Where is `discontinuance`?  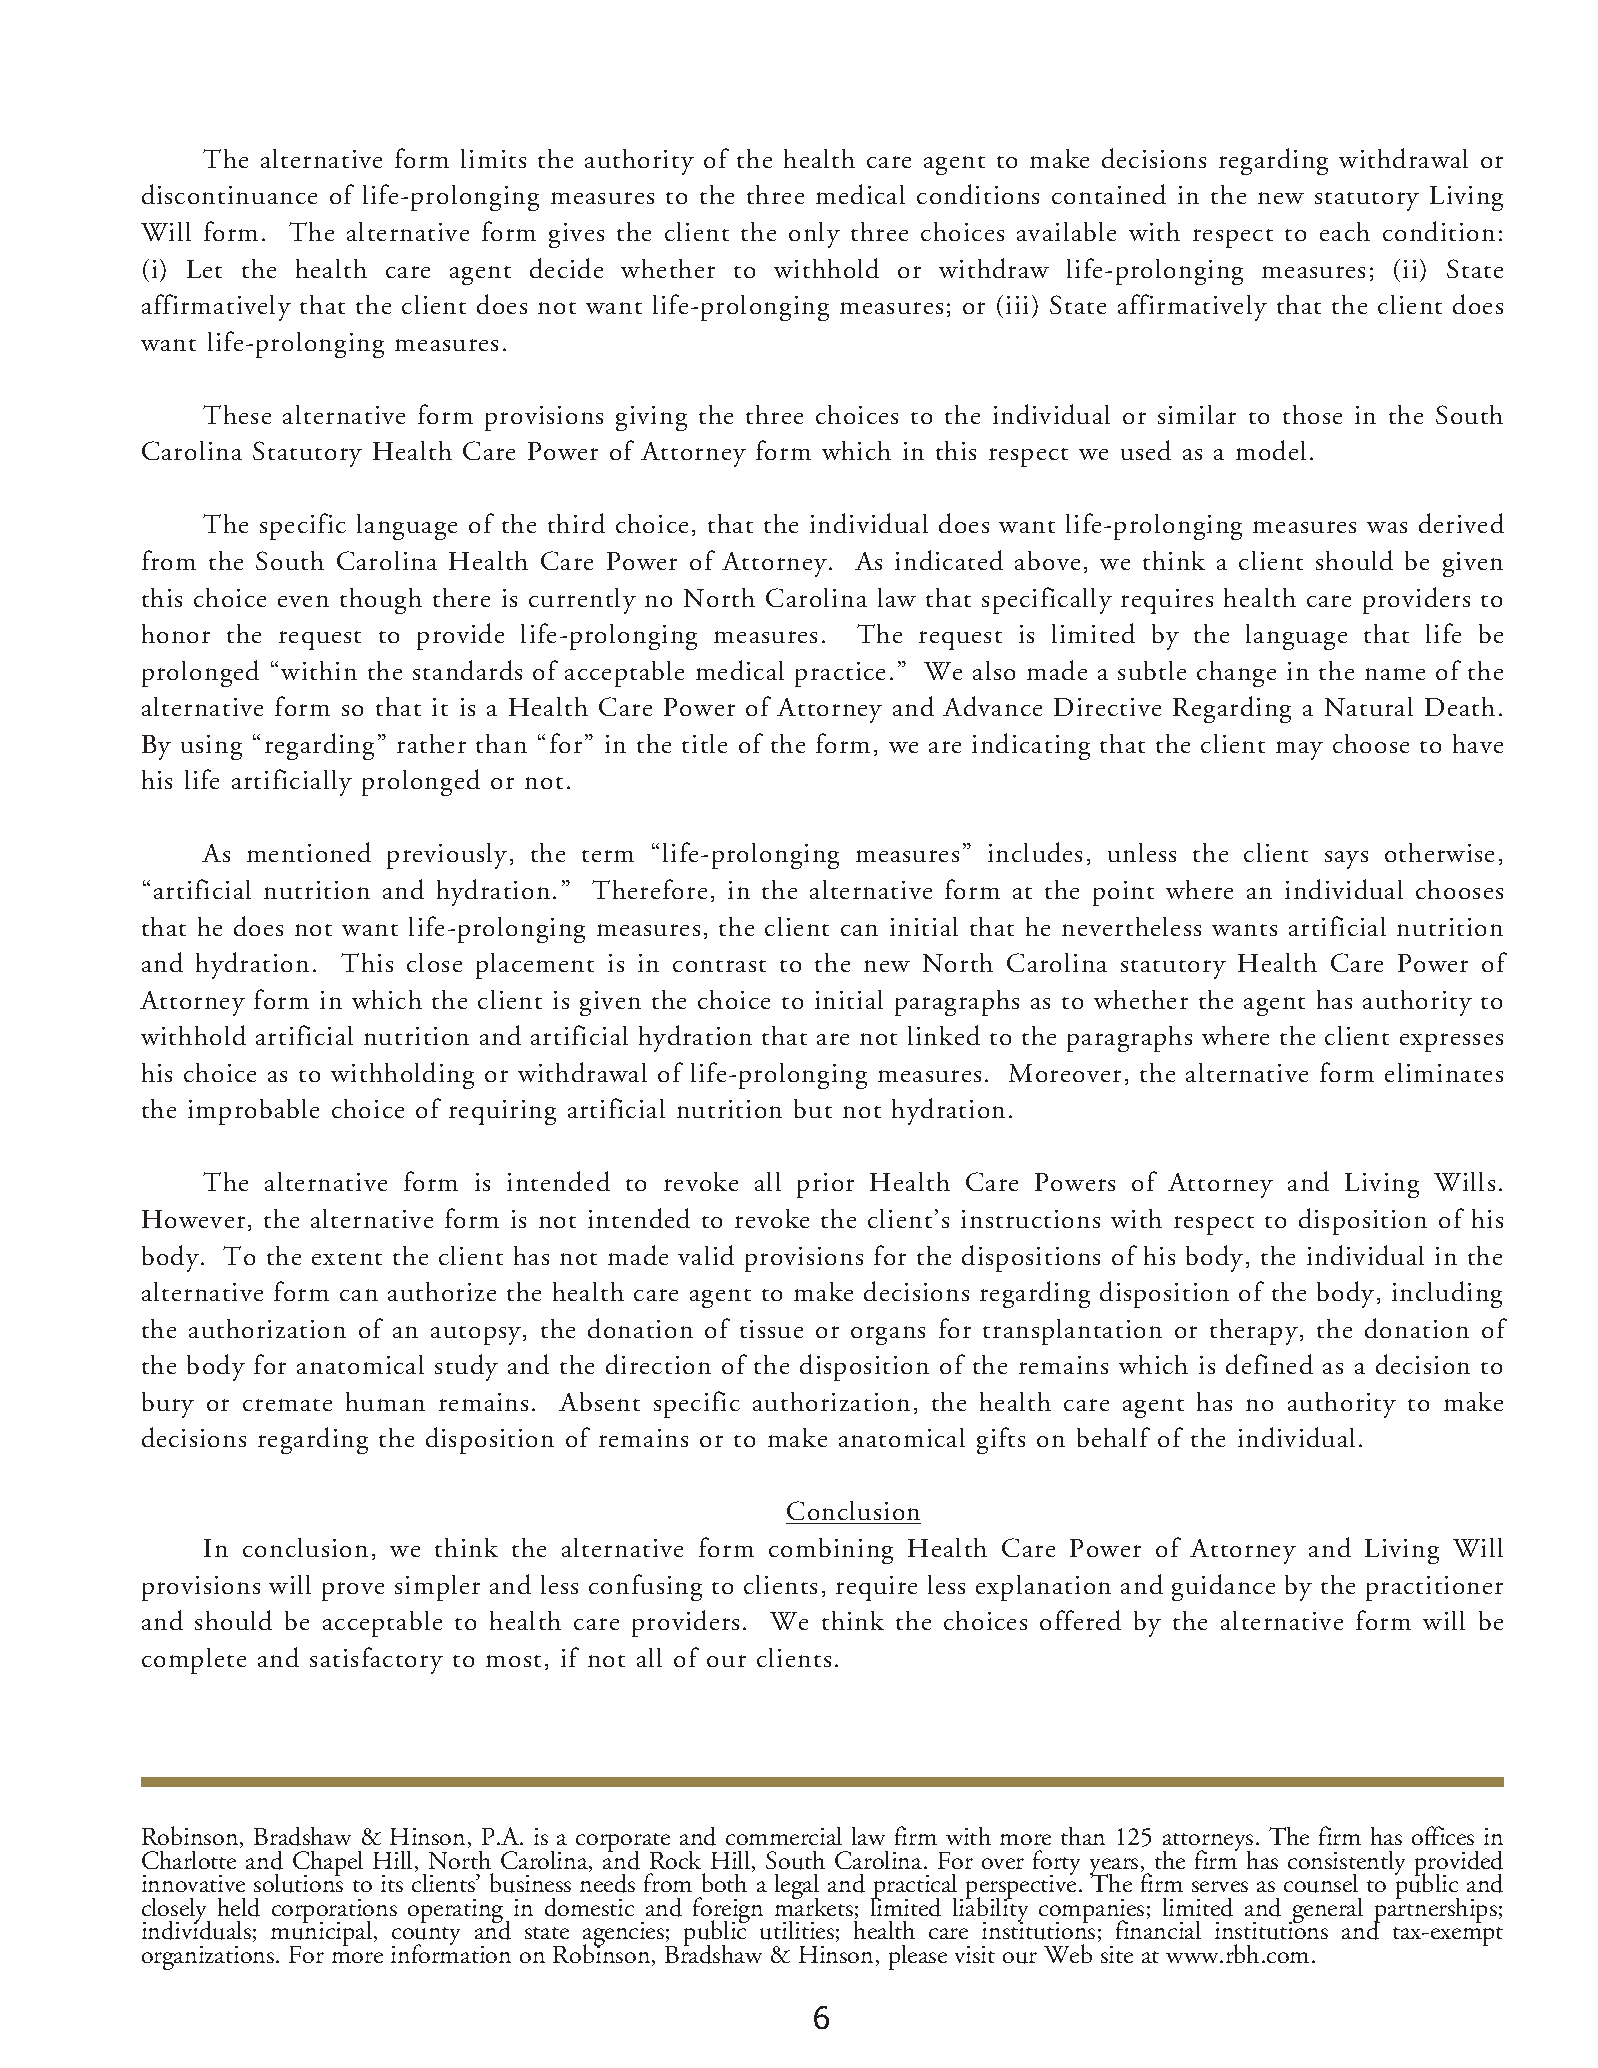 discontinuance is located at coordinates (229, 194).
